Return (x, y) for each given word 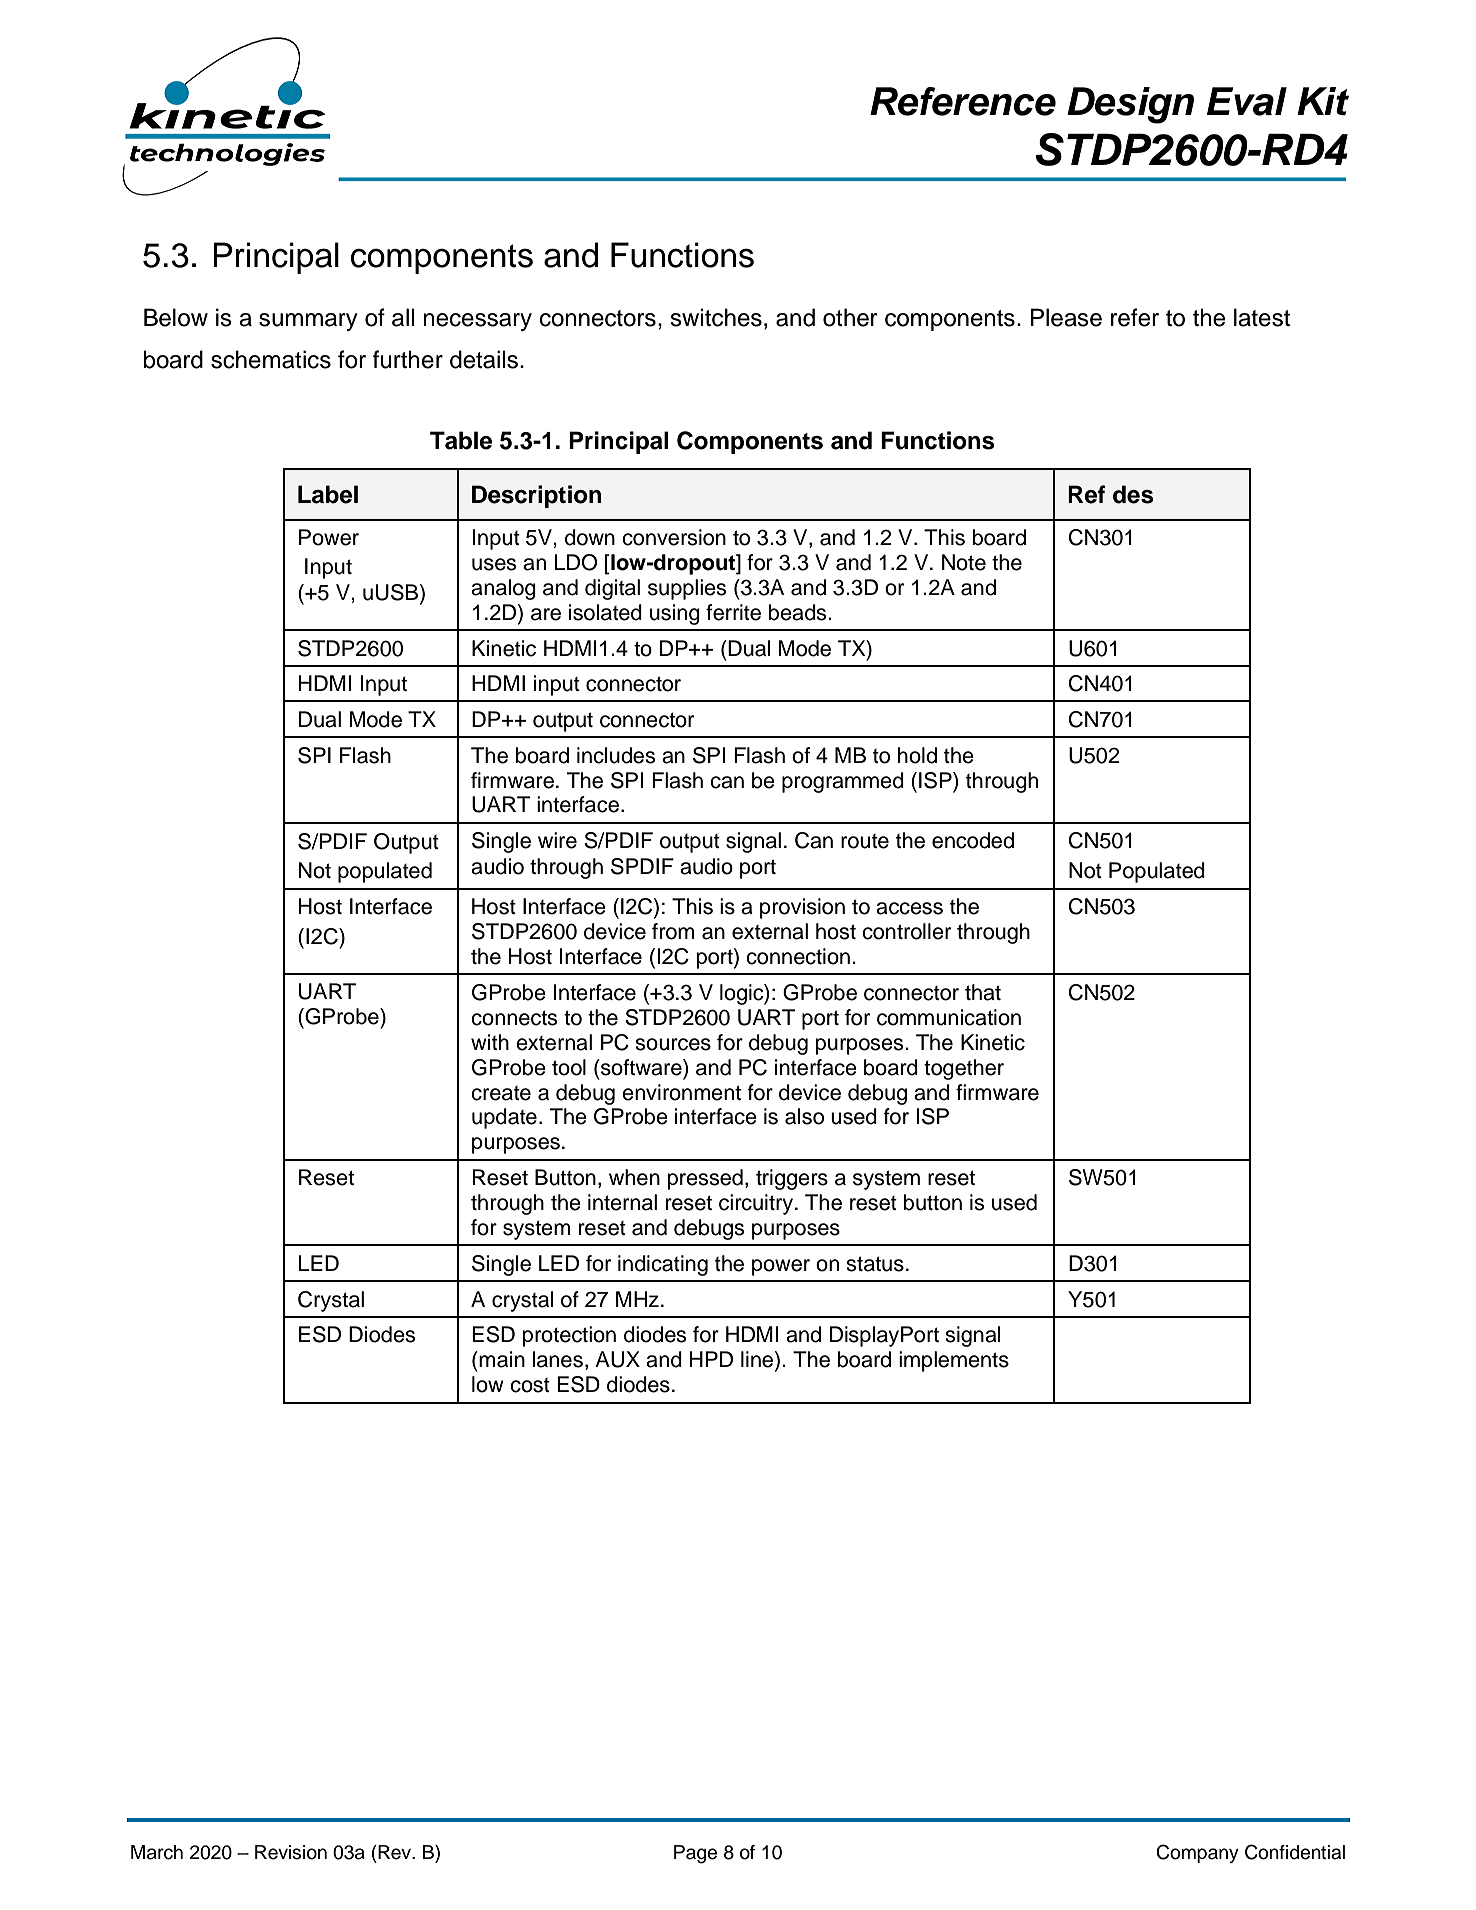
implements (954, 1361)
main (501, 1359)
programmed (843, 782)
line (758, 1360)
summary (308, 322)
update (504, 1118)
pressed (705, 1179)
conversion (674, 537)
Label (328, 494)
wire (557, 840)
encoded (973, 840)
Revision (291, 1852)
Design (1130, 105)
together (964, 1069)
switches (716, 317)
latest (1262, 317)
